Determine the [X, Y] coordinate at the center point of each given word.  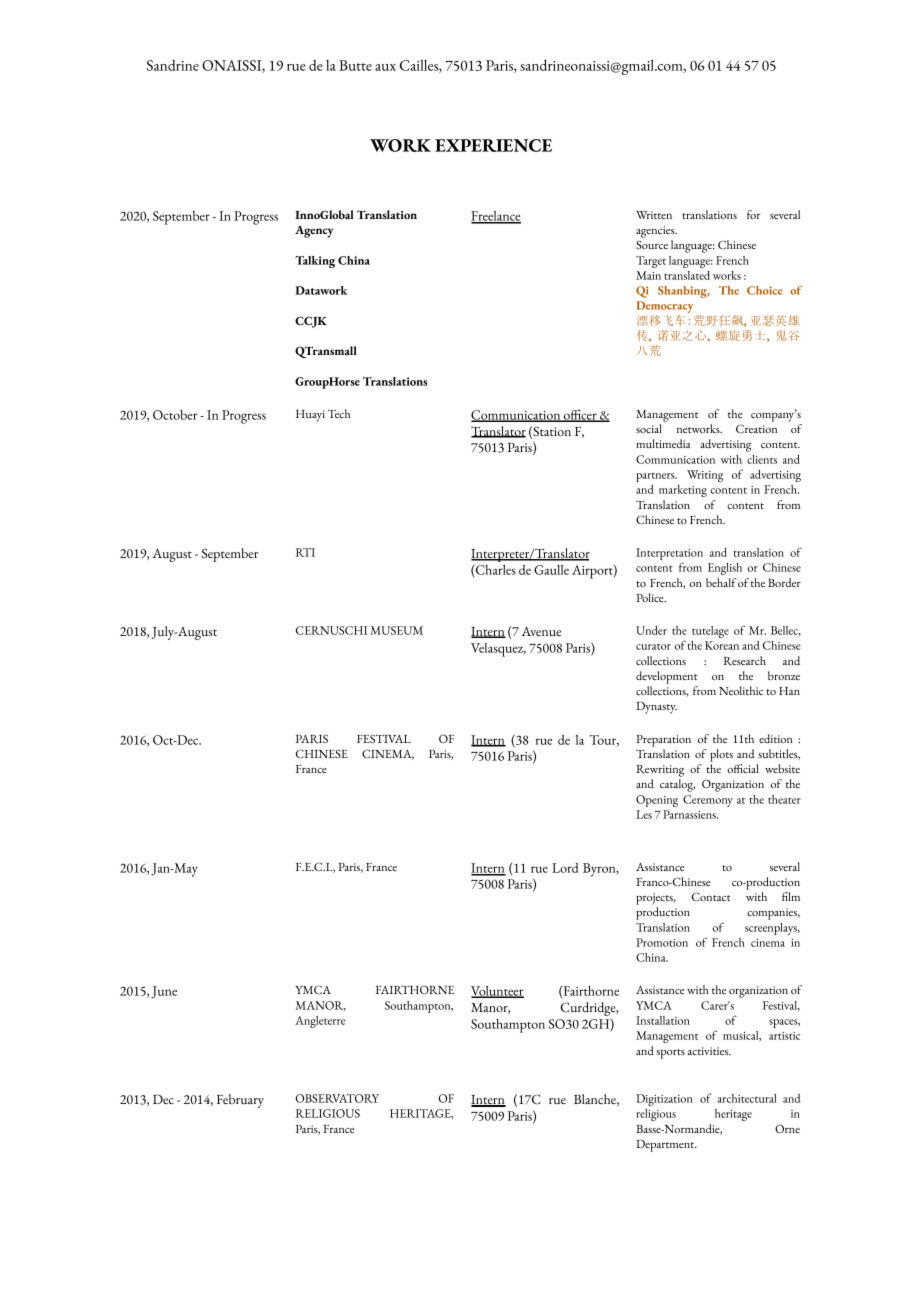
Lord [565, 868]
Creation [756, 428]
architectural [747, 1098]
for [754, 214]
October [175, 415]
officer [580, 415]
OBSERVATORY [337, 1098]
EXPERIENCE [493, 145]
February [240, 1101]
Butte [355, 65]
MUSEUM [396, 630]
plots [721, 755]
